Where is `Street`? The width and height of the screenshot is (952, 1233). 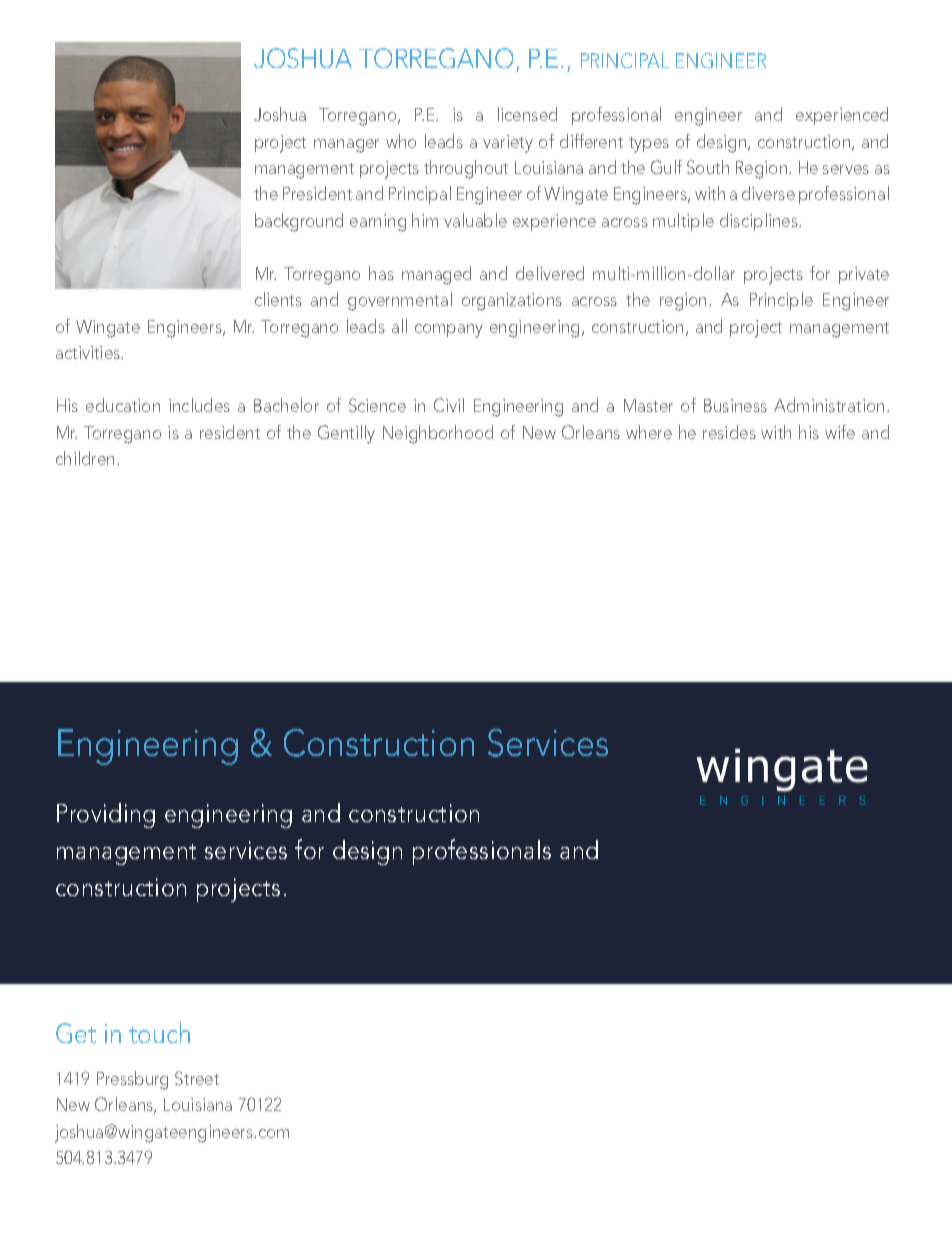
Street is located at coordinates (197, 1078).
